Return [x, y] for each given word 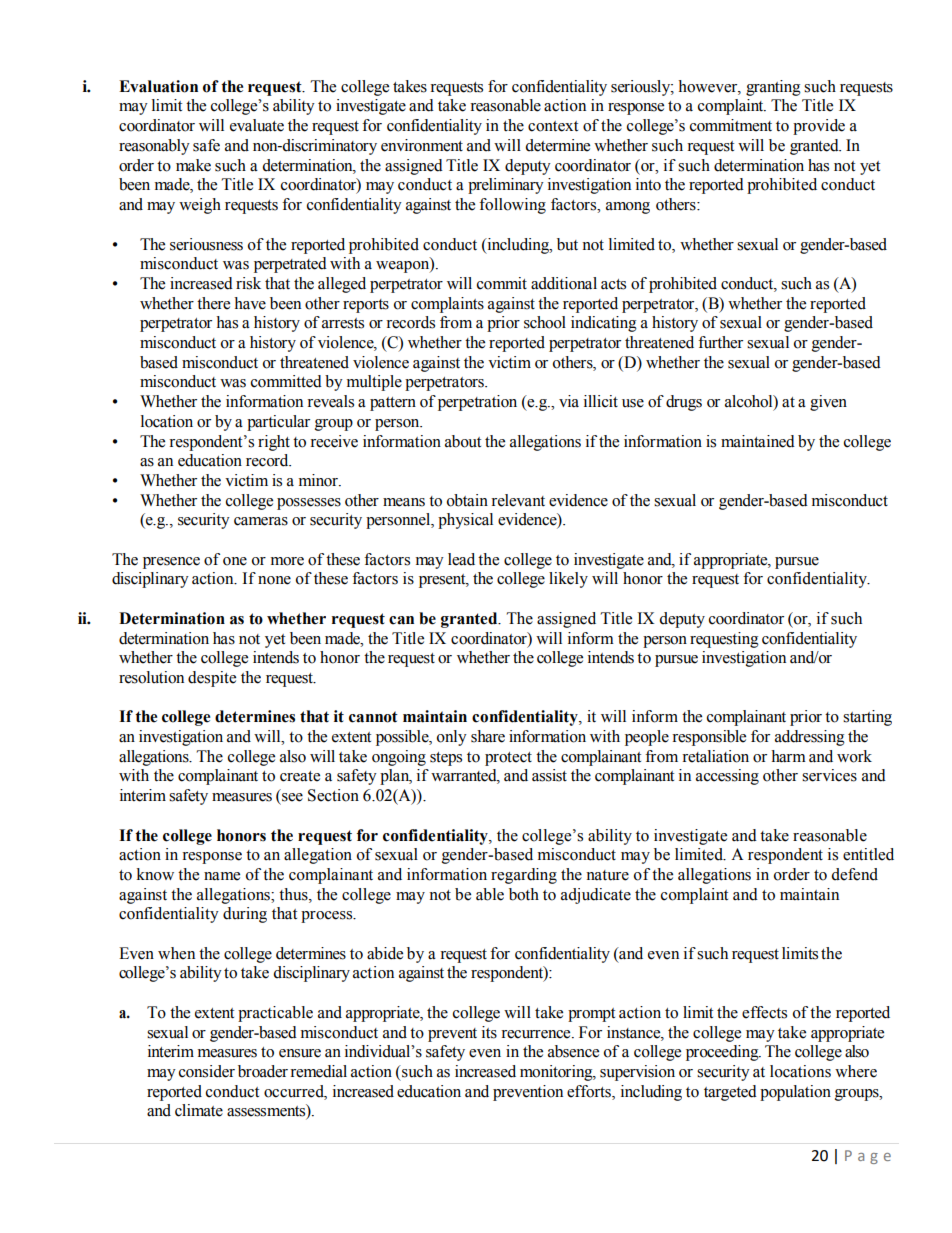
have [250, 303]
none [274, 580]
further [720, 342]
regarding [524, 876]
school [545, 322]
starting [867, 718]
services [829, 775]
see [292, 797]
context [553, 126]
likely [568, 580]
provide [819, 127]
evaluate [257, 125]
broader [263, 1071]
